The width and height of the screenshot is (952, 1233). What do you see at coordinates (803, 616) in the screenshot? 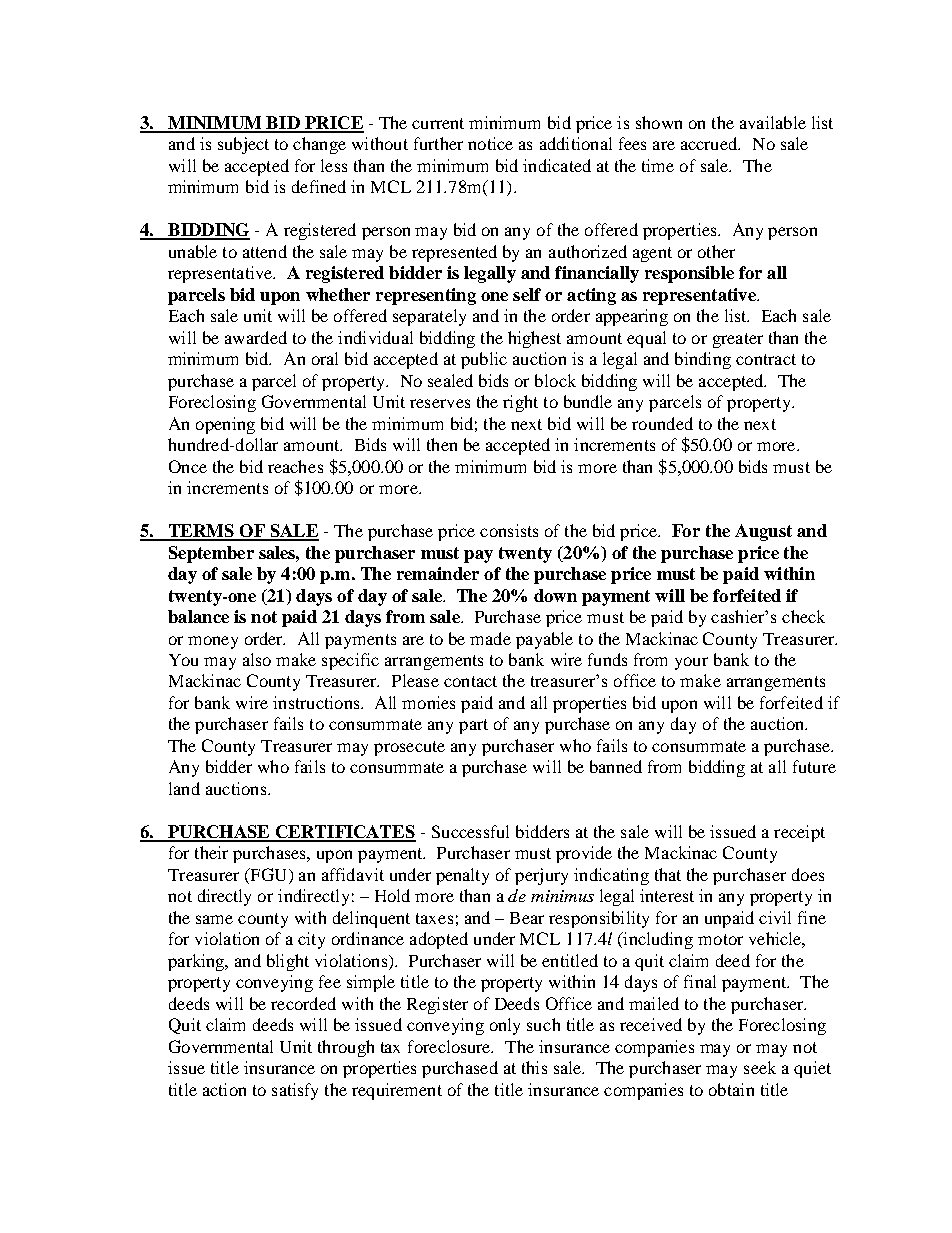
I see `check` at bounding box center [803, 616].
